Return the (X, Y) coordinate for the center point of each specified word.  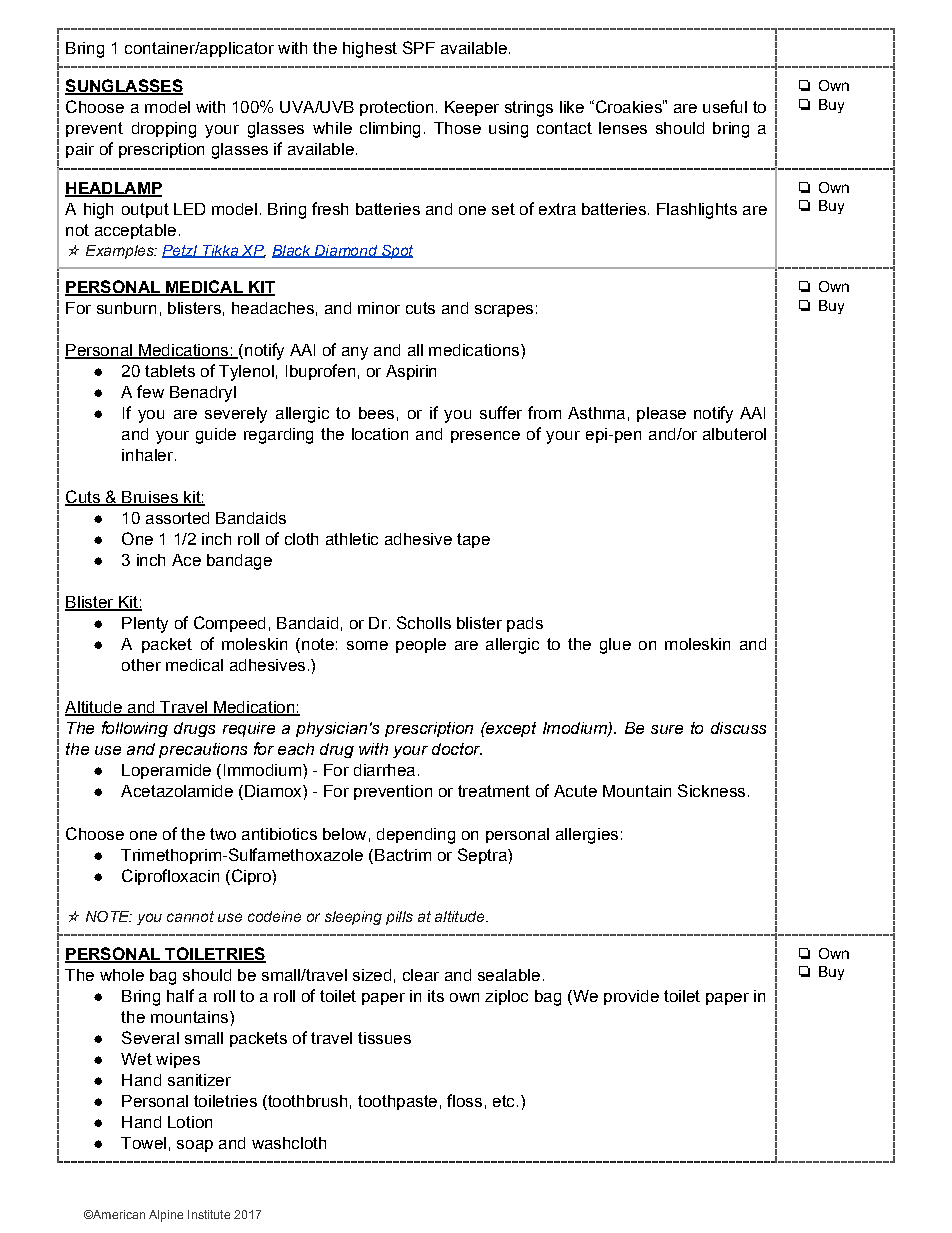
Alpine (166, 1216)
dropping (164, 130)
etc (503, 1101)
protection (396, 108)
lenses (623, 128)
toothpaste (397, 1102)
